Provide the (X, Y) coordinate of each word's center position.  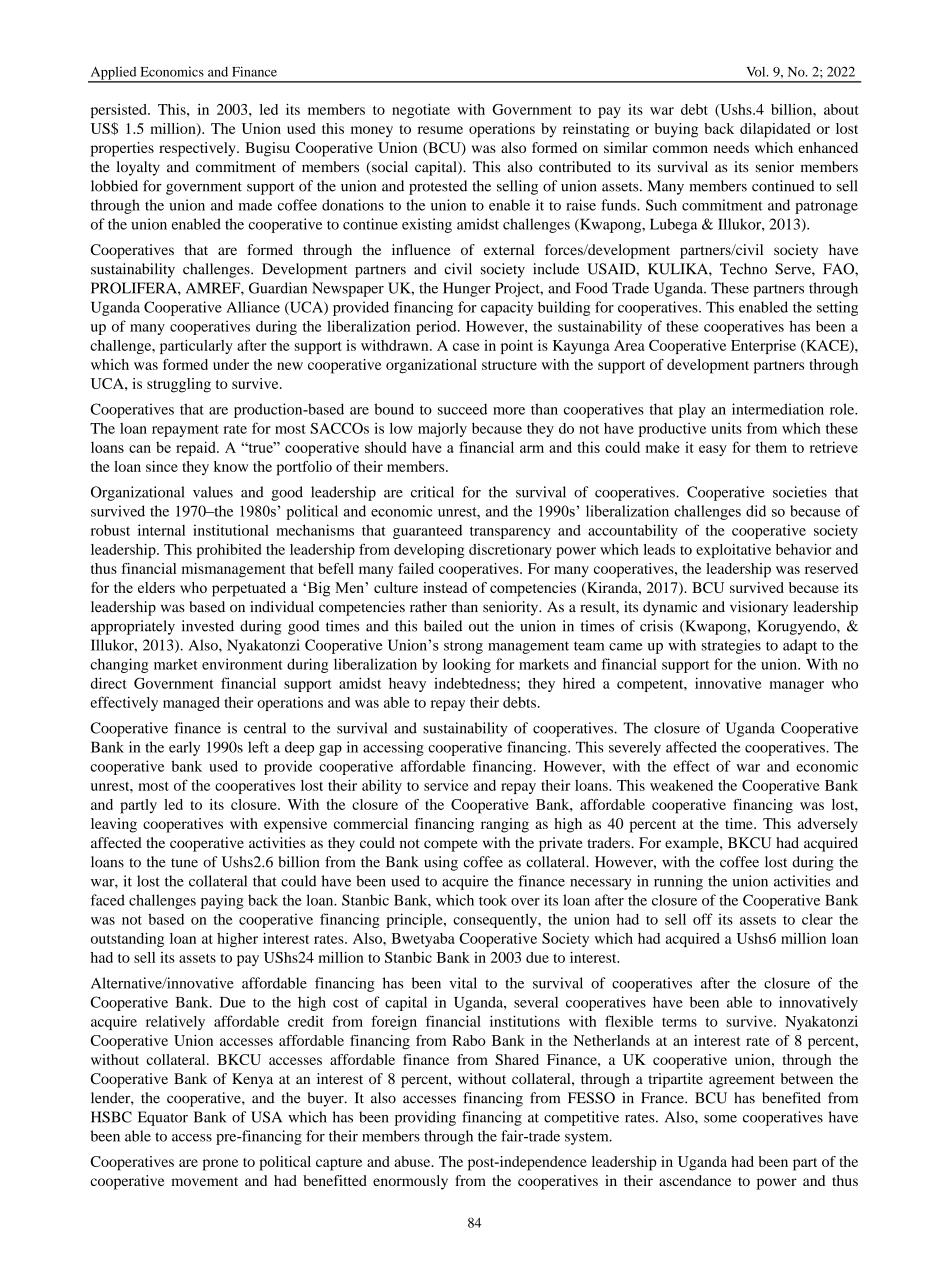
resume (440, 130)
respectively (198, 149)
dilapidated (775, 130)
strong (463, 647)
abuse (413, 1161)
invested (208, 626)
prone (220, 1165)
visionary (759, 608)
